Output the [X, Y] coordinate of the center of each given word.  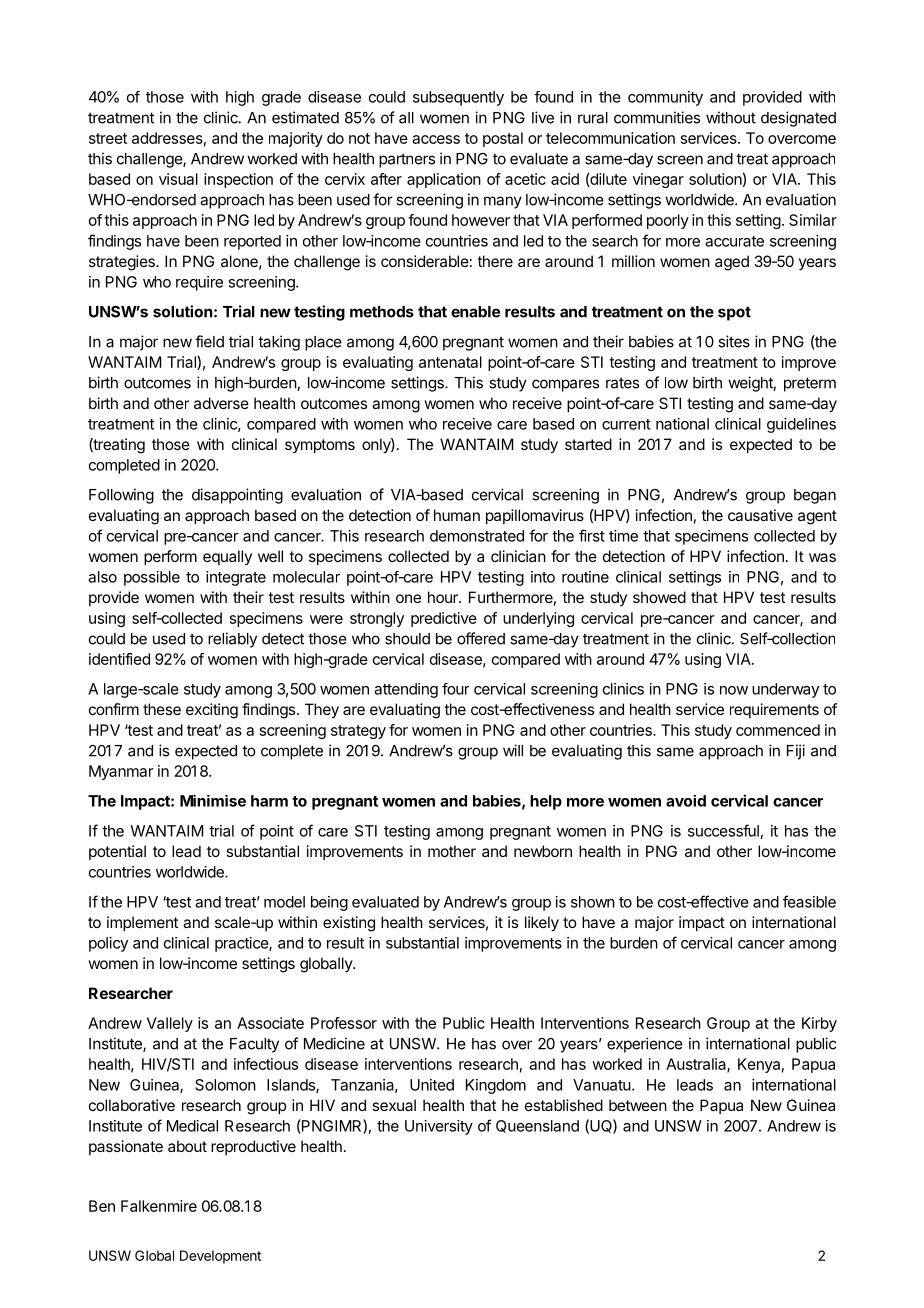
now [734, 690]
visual [178, 179]
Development [220, 1257]
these [162, 709]
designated [798, 119]
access [436, 139]
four [456, 689]
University [439, 1127]
